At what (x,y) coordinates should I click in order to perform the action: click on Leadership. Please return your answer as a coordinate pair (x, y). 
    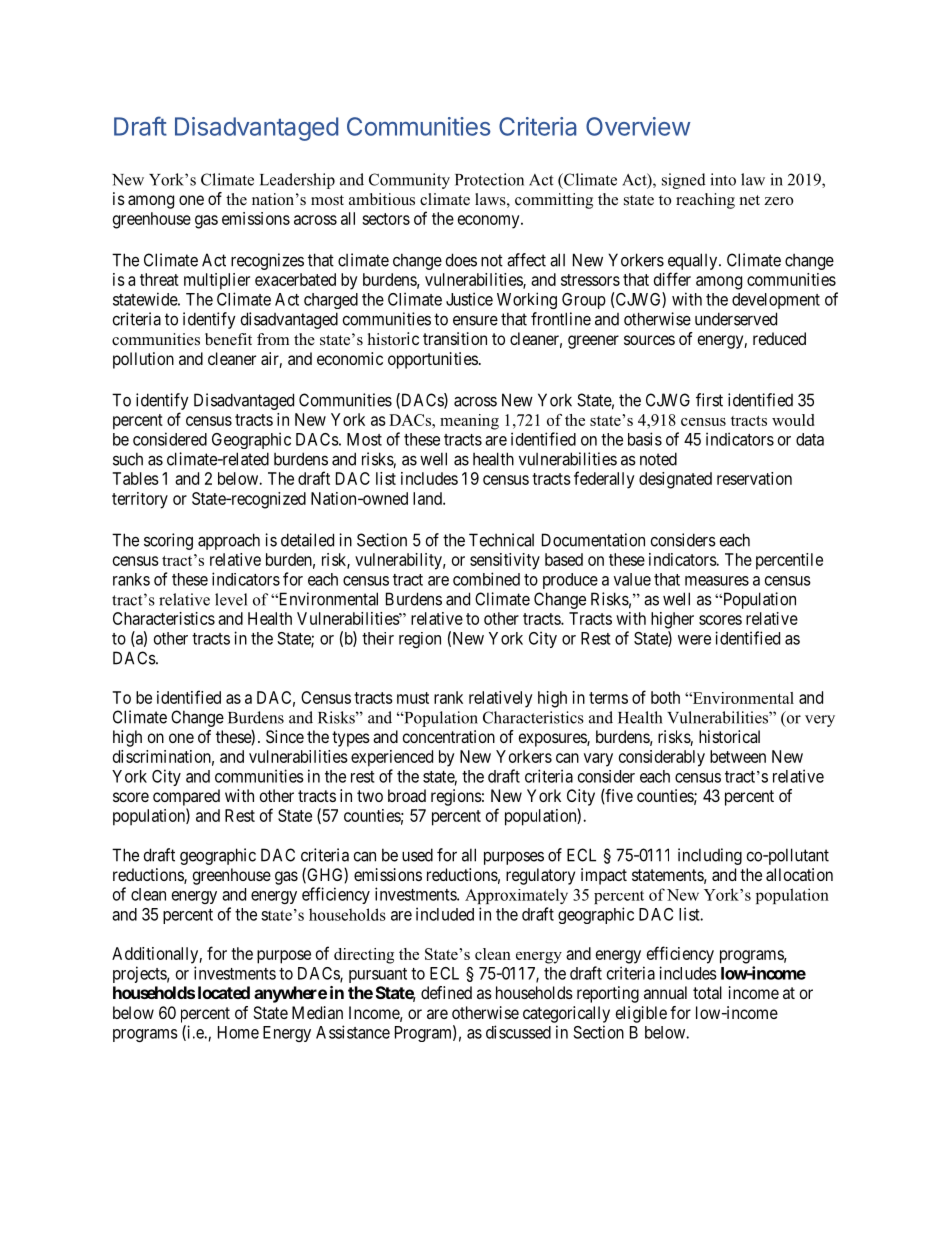
    Looking at the image, I should click on (297, 181).
